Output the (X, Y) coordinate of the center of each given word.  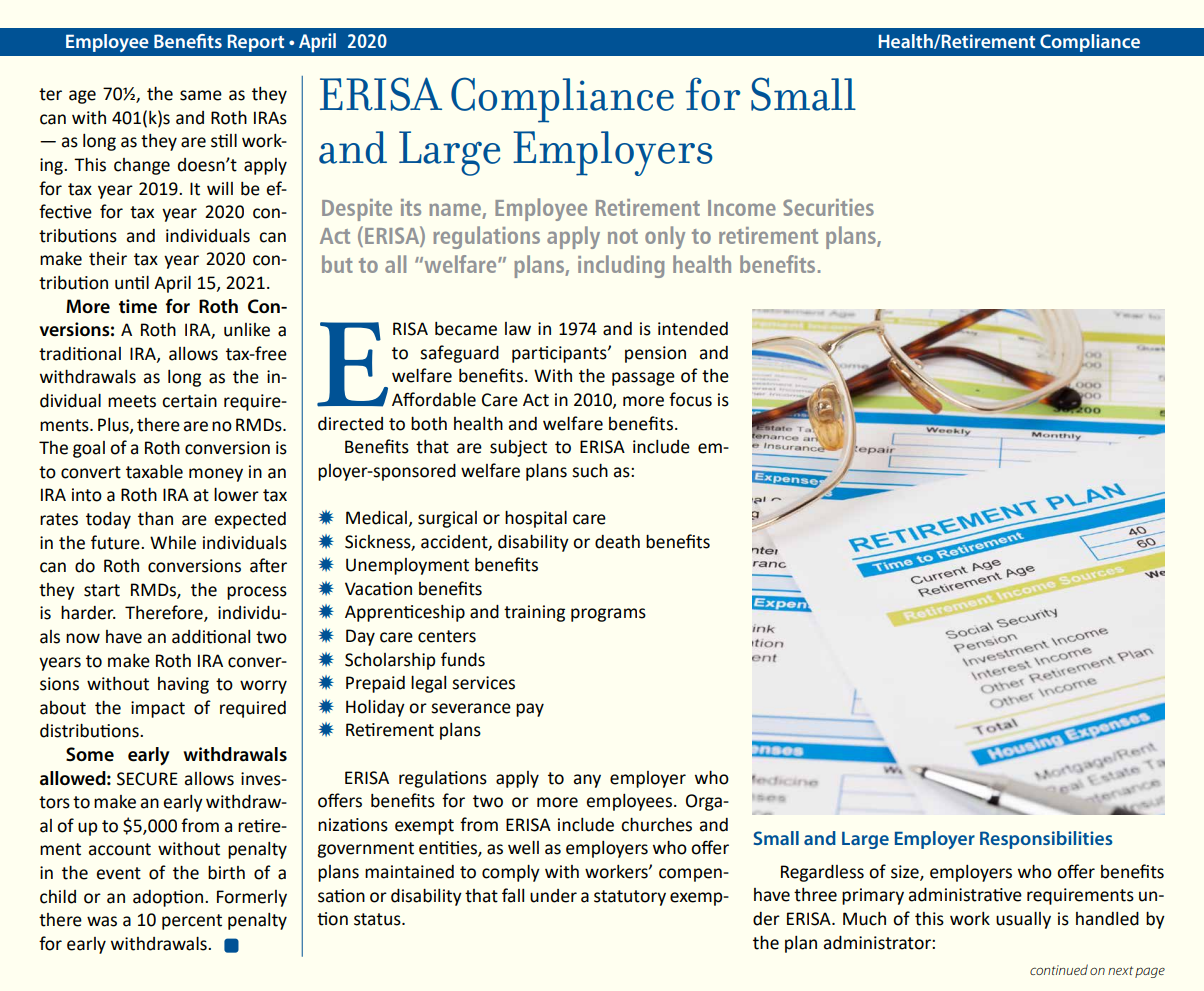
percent (192, 922)
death (617, 542)
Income (742, 208)
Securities (828, 207)
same (201, 95)
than (155, 519)
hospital (536, 519)
